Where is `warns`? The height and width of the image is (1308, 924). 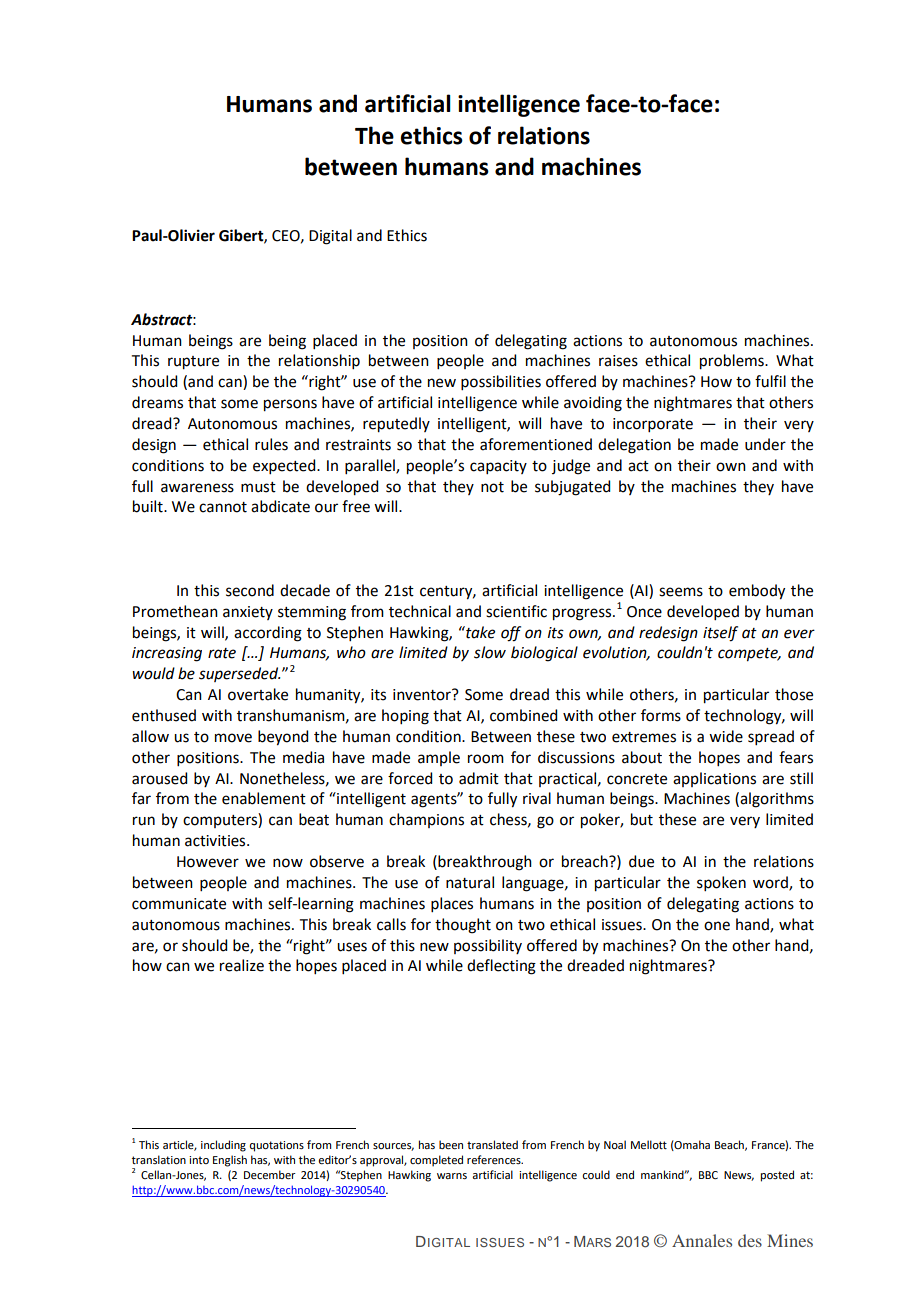
warns is located at coordinates (452, 1176).
